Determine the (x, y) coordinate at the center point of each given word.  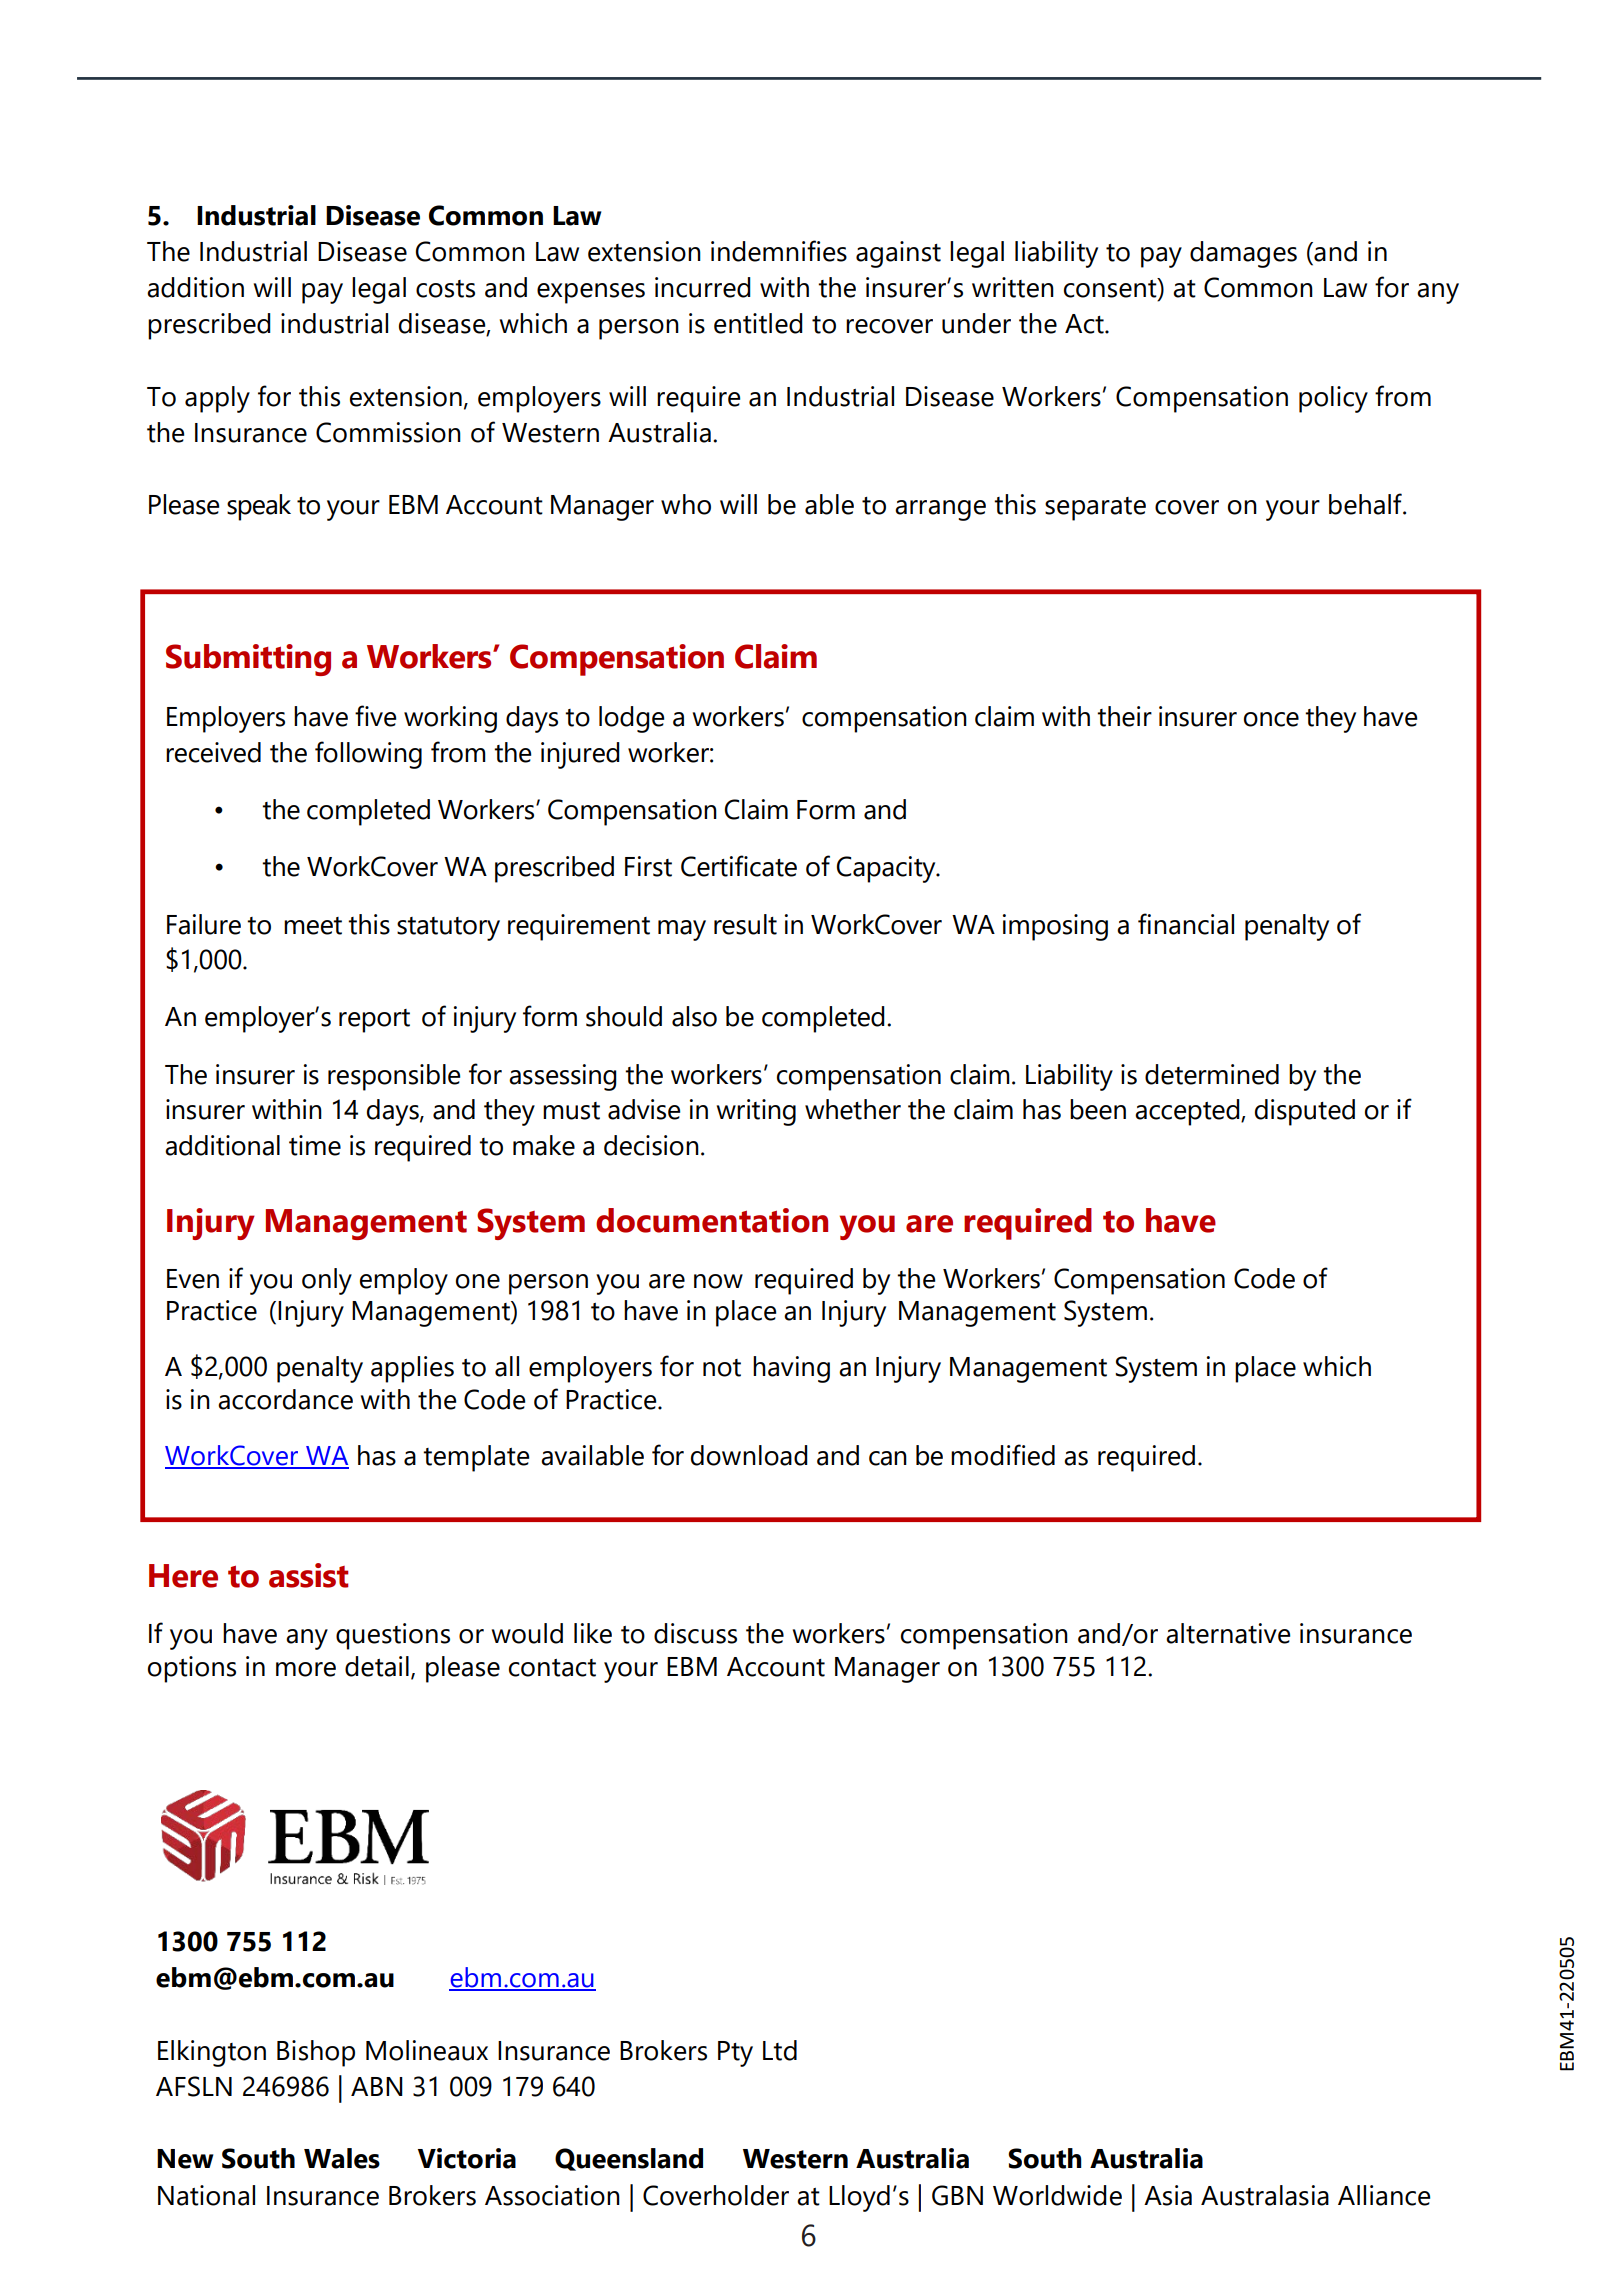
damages (1243, 254)
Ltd (780, 2050)
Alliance (1384, 2195)
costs (445, 289)
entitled (758, 323)
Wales (342, 2158)
